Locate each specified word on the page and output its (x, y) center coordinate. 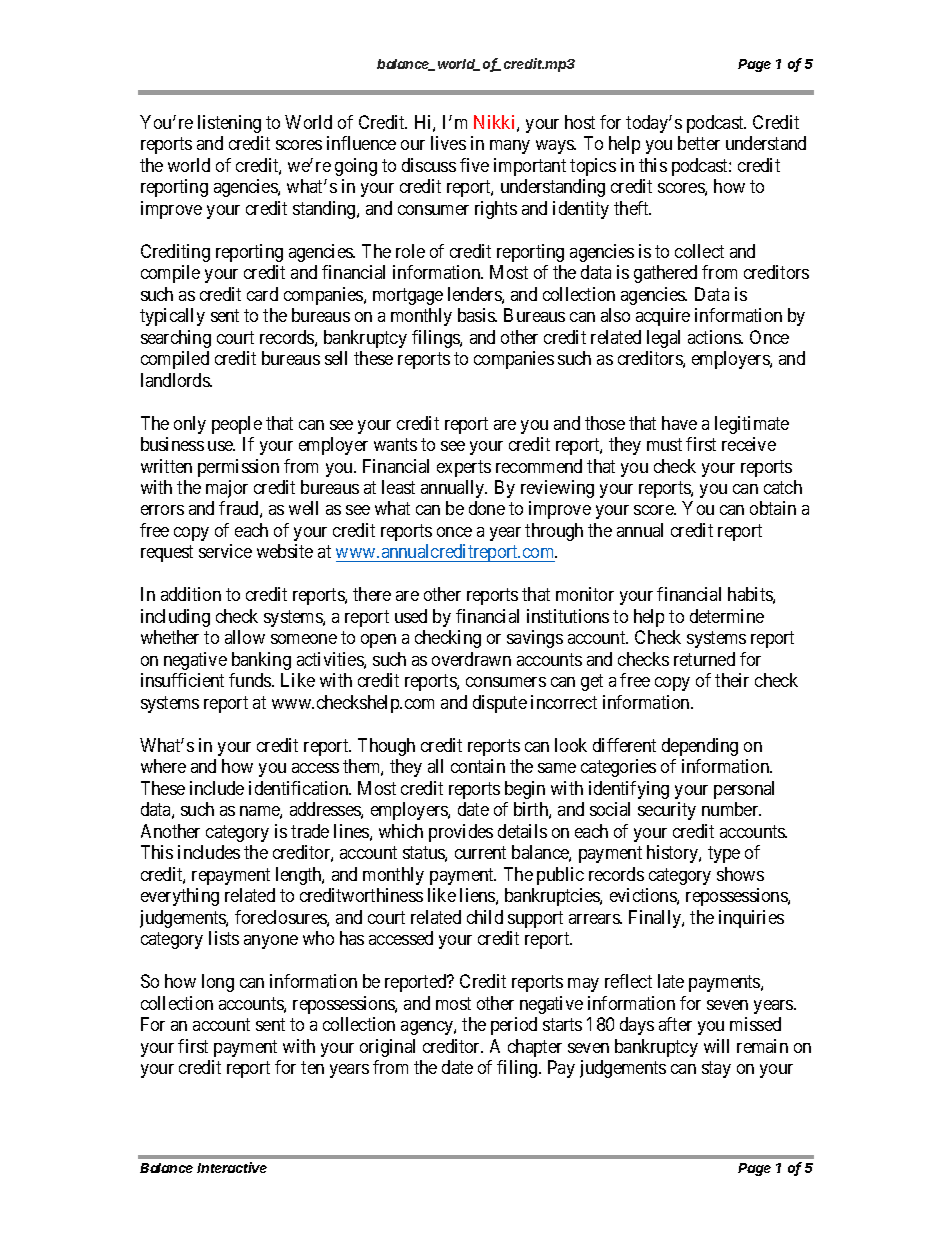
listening (229, 124)
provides (461, 833)
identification (300, 788)
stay (716, 1069)
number (731, 809)
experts (464, 468)
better (699, 143)
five (474, 165)
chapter (535, 1048)
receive (749, 444)
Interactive (232, 1167)
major (227, 489)
